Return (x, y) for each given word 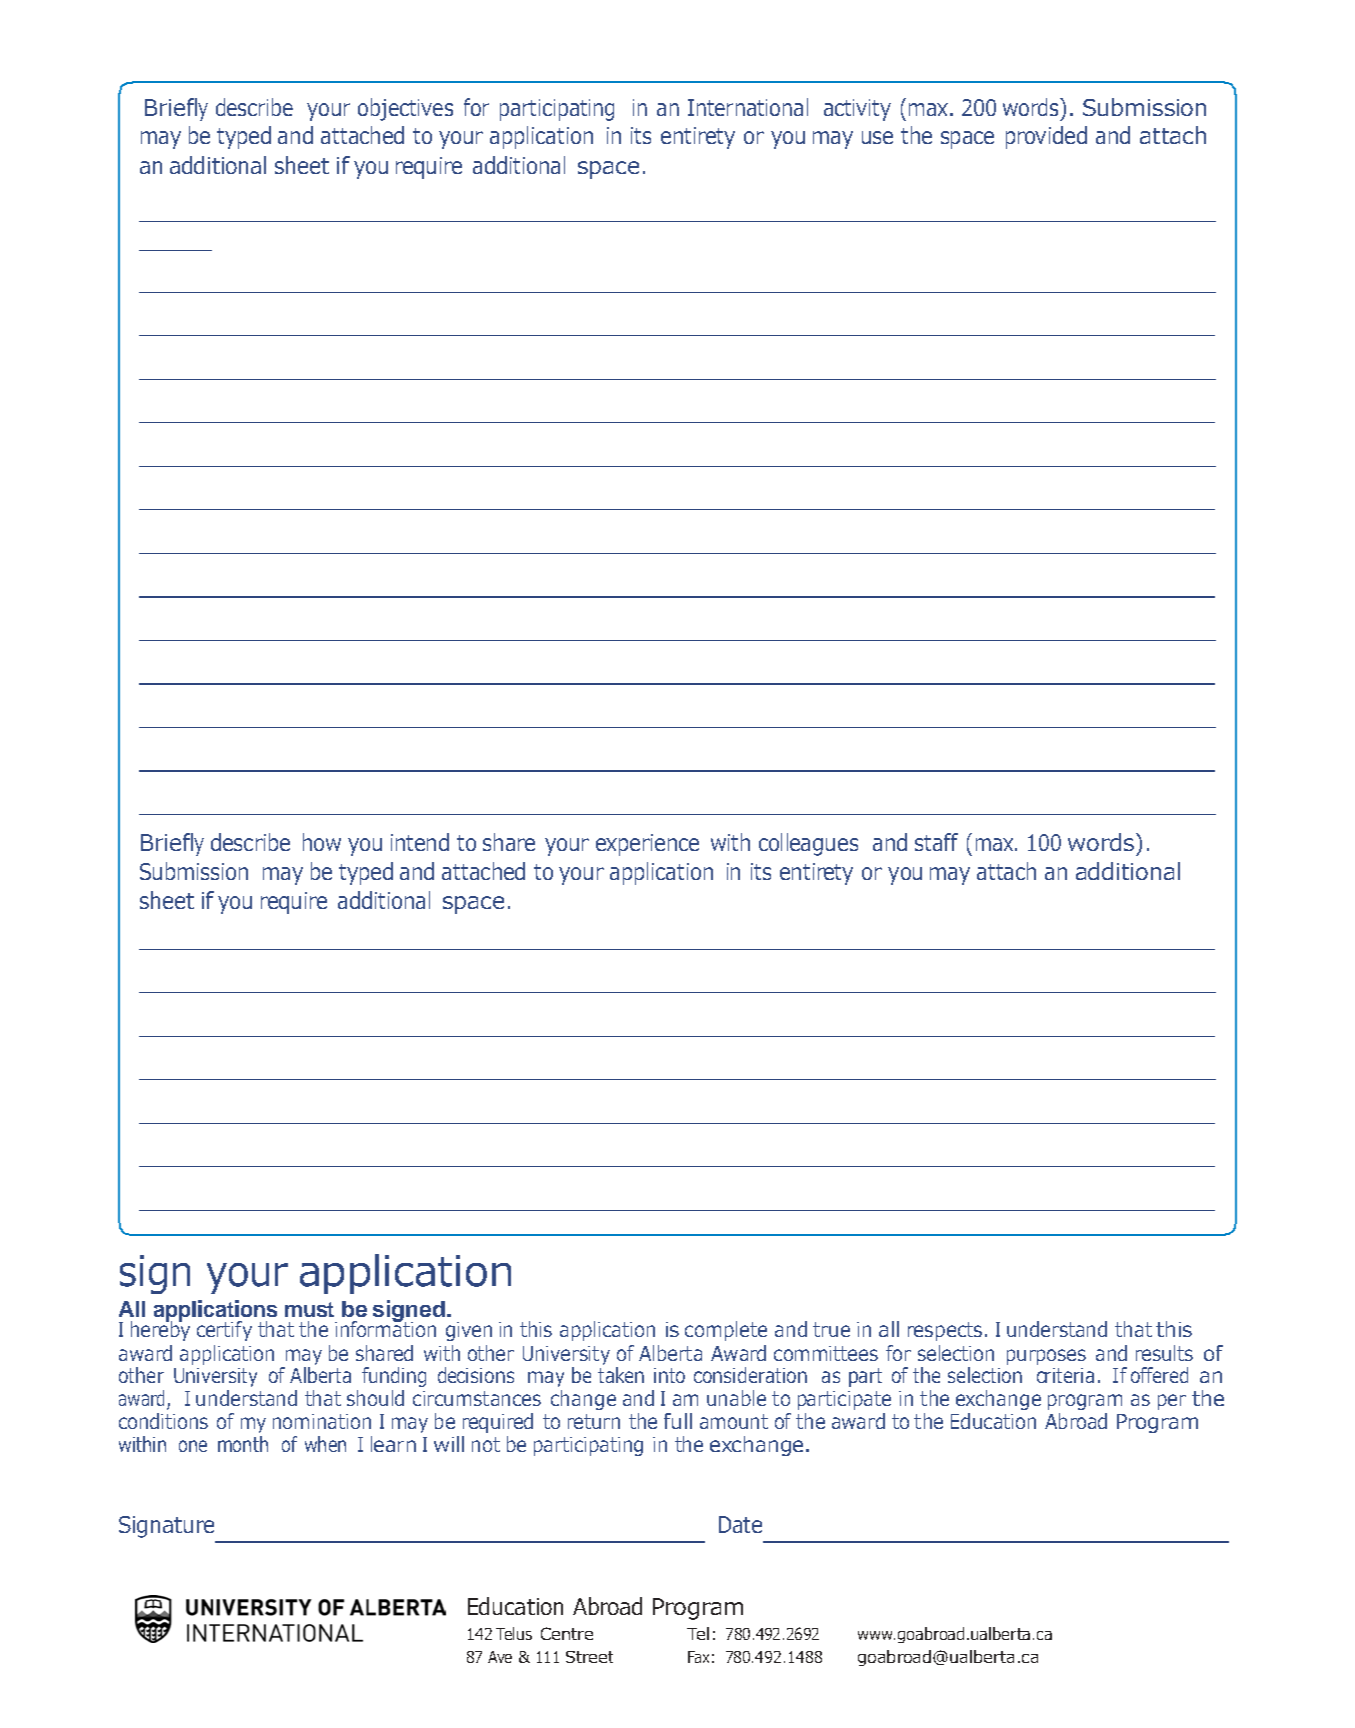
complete (726, 1331)
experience (647, 845)
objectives (405, 109)
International (748, 107)
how (322, 842)
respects (945, 1331)
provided (1046, 137)
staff (936, 842)
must (309, 1309)
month (243, 1444)
